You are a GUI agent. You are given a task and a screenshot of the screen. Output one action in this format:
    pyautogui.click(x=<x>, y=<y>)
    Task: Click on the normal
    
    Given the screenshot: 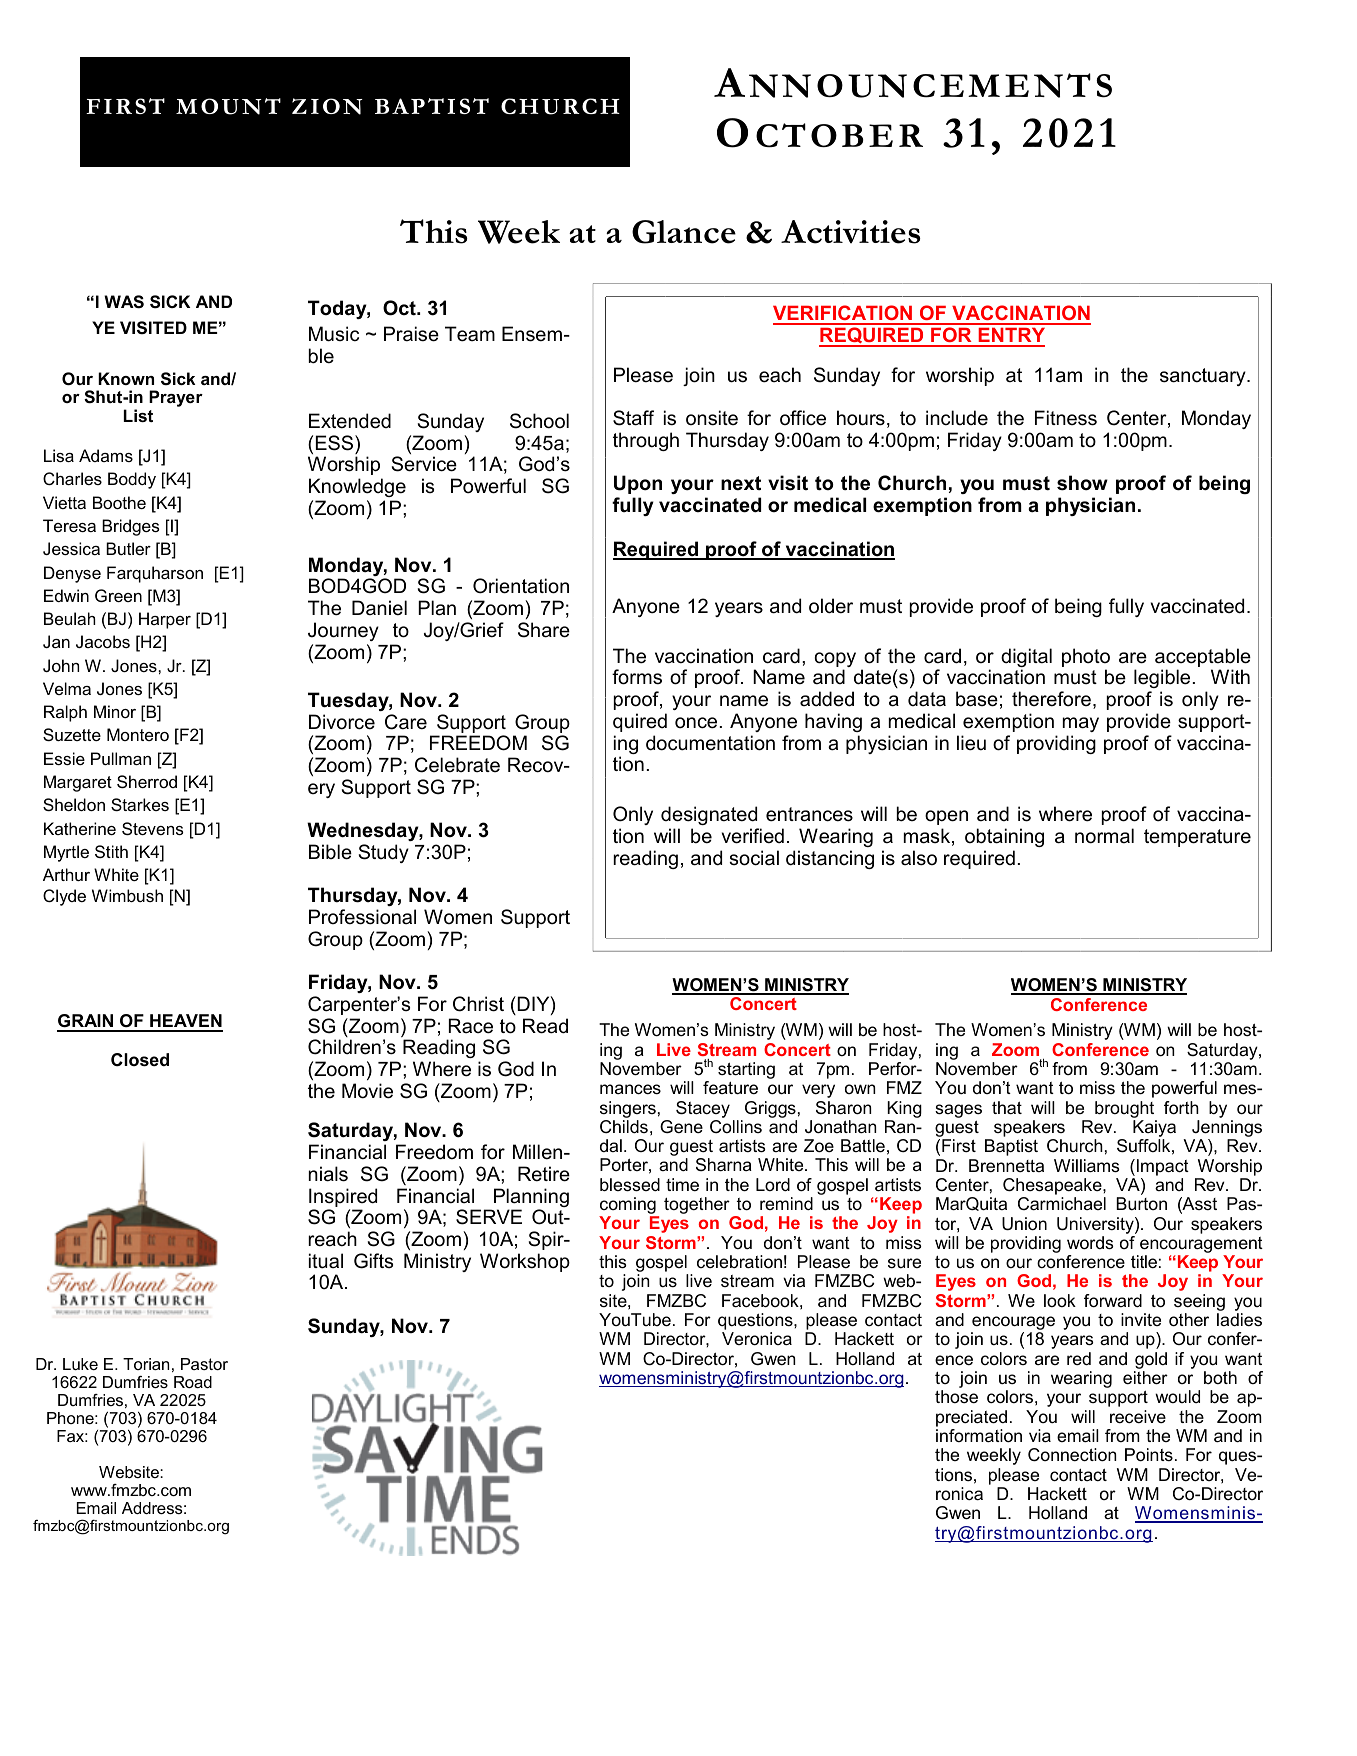 What is the action you would take?
    pyautogui.click(x=1104, y=836)
